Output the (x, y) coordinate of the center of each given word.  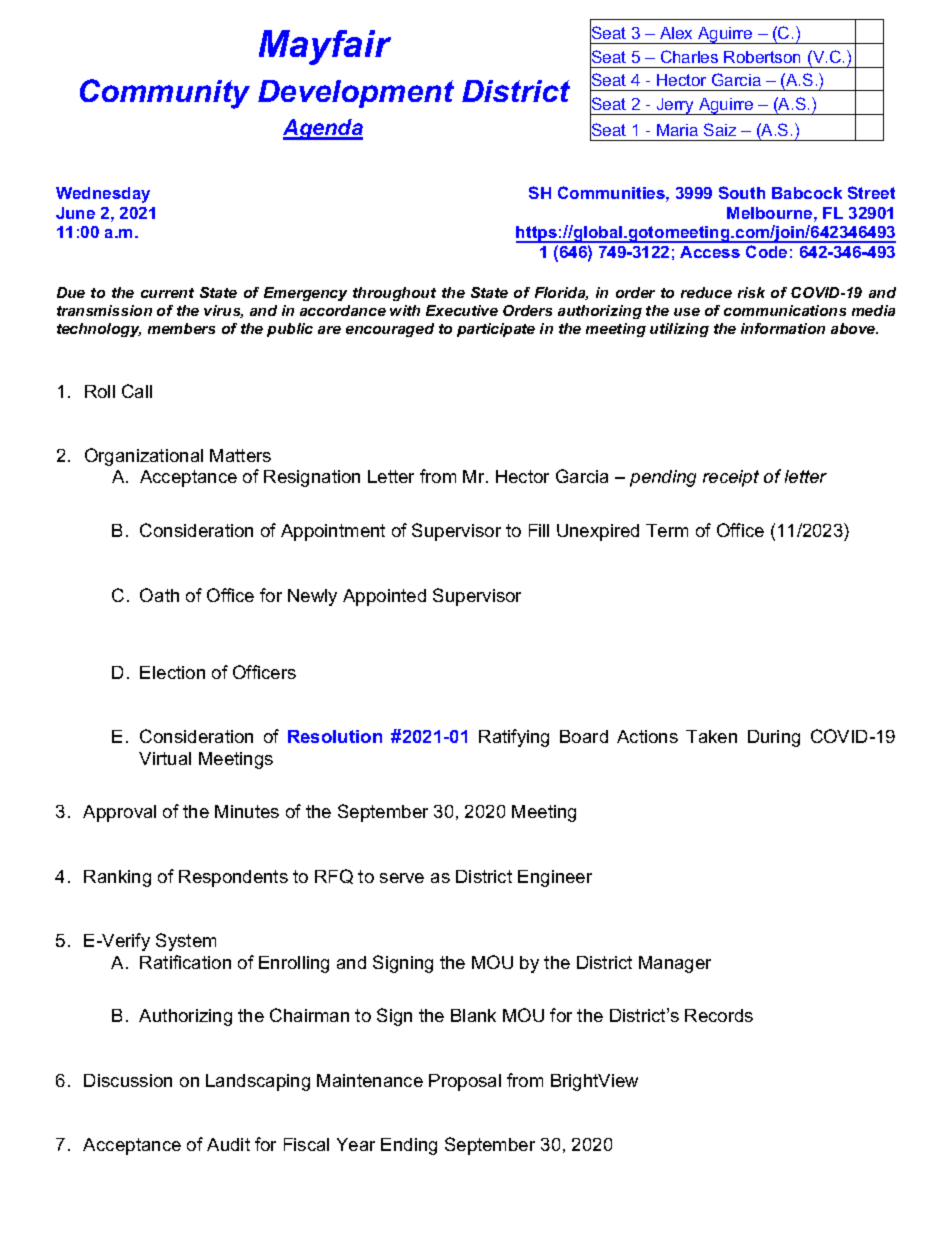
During (774, 738)
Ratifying (514, 738)
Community (165, 94)
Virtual (165, 758)
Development (356, 94)
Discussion (128, 1080)
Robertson (762, 57)
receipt (731, 478)
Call (137, 391)
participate (496, 330)
